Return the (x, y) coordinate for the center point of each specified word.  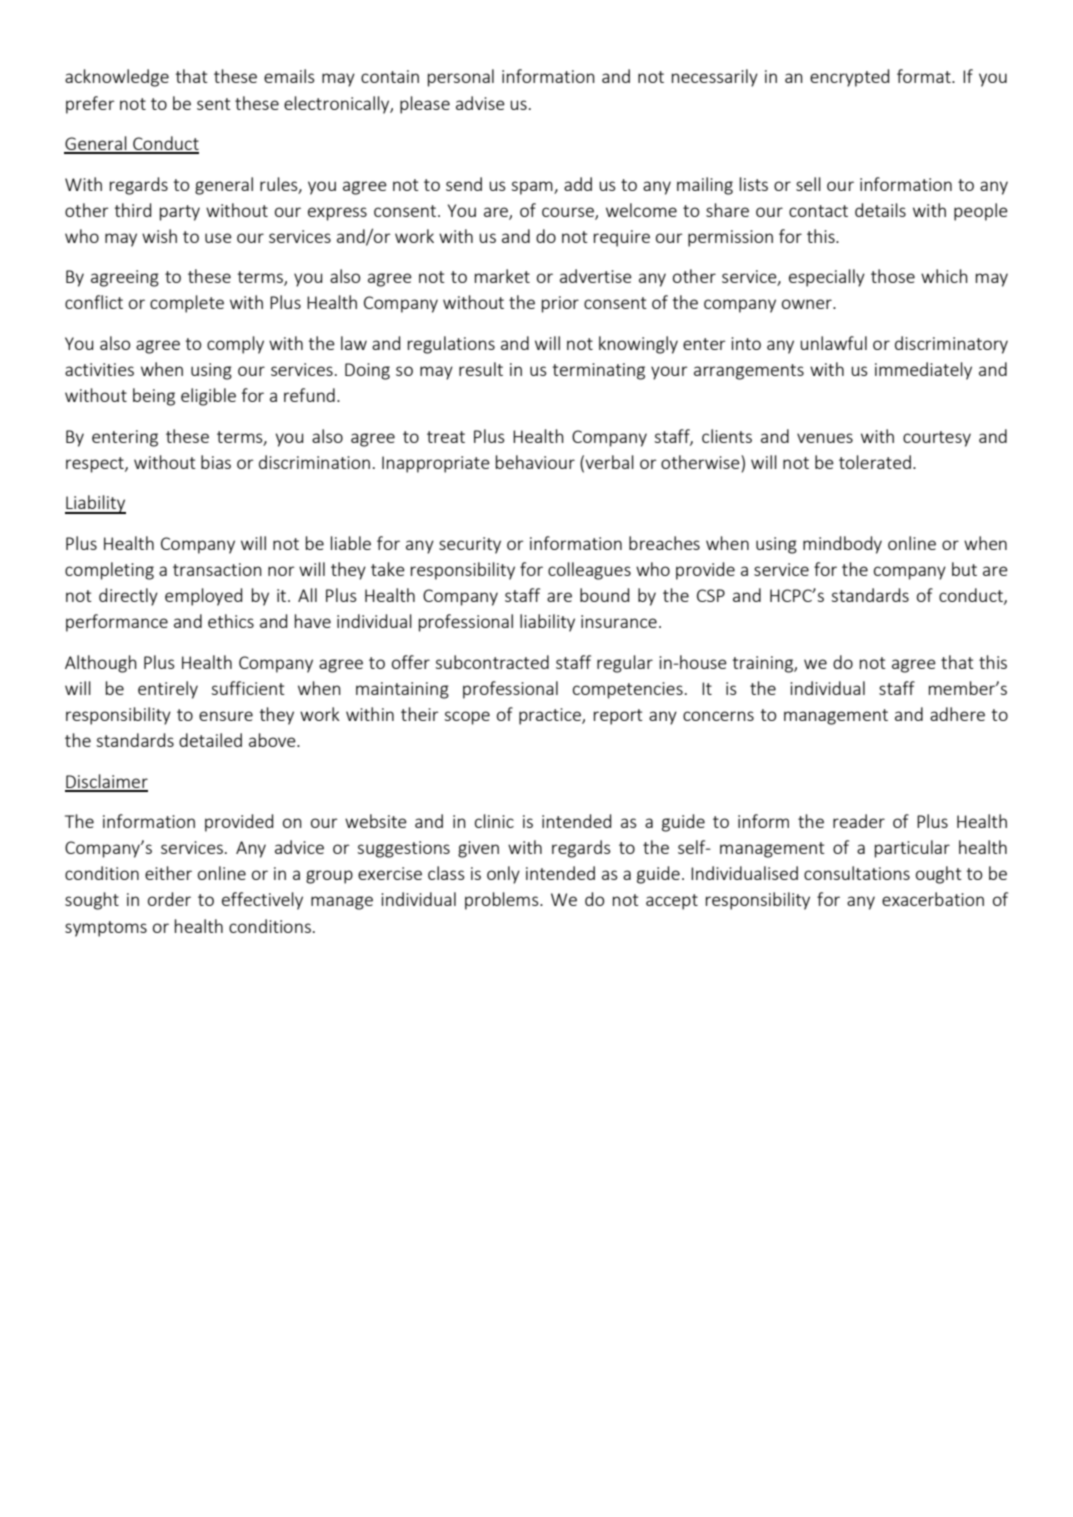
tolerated (875, 462)
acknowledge (117, 78)
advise (480, 103)
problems (503, 901)
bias (216, 462)
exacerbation (933, 899)
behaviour (535, 462)
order (169, 899)
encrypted (849, 78)
